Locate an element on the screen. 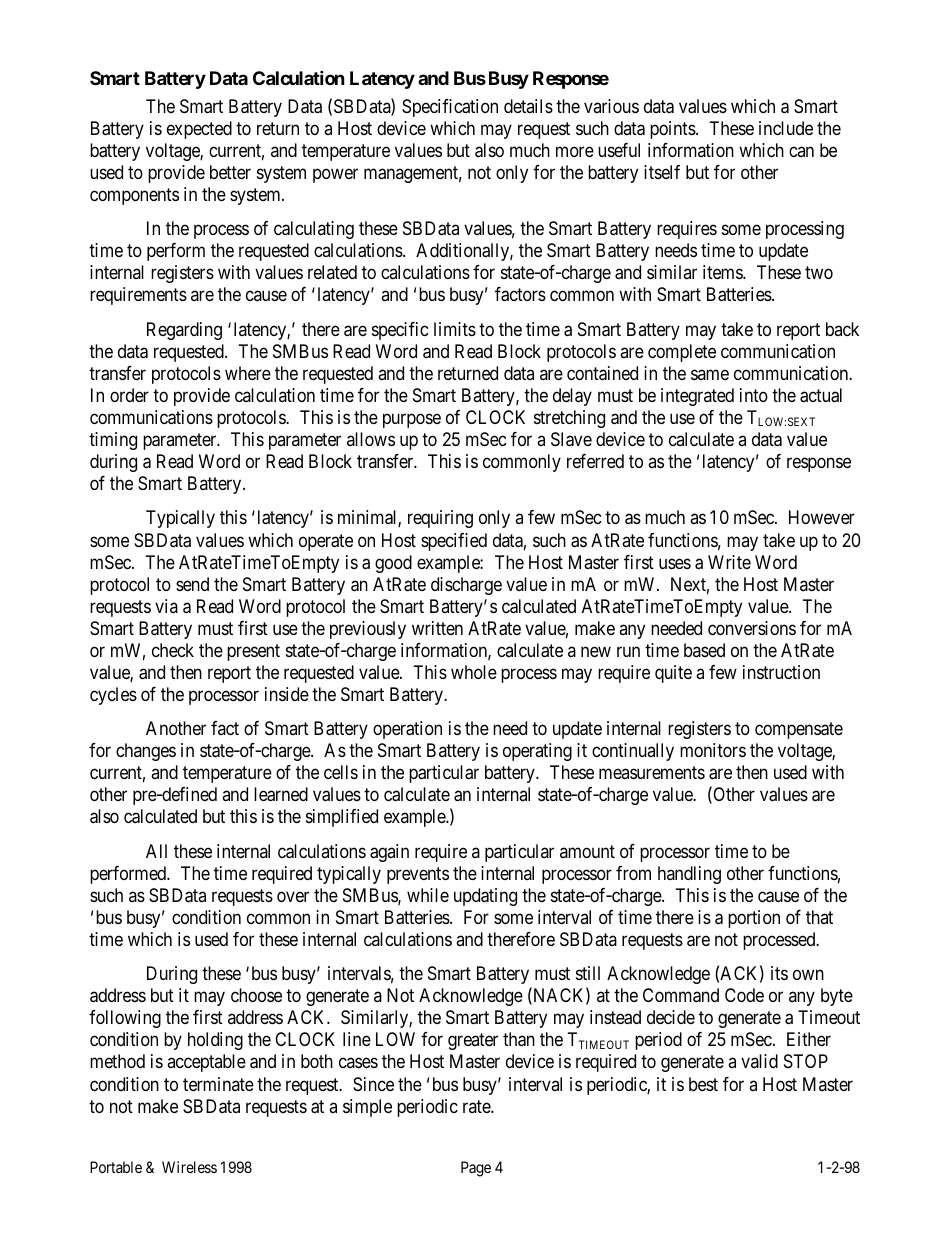  timing is located at coordinates (113, 441).
